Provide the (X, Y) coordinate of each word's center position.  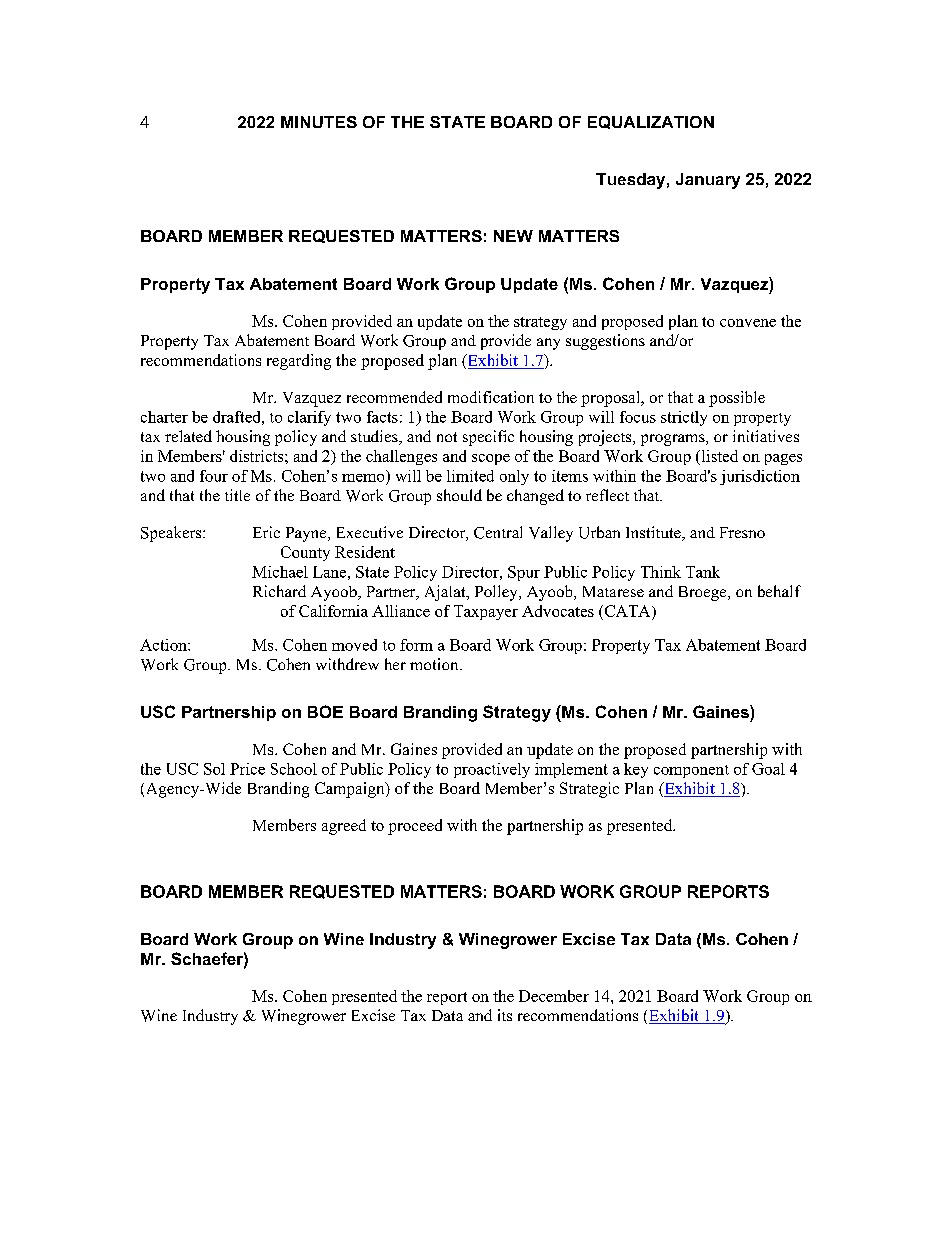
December (554, 996)
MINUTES (319, 122)
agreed (344, 827)
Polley (497, 593)
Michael (280, 572)
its (505, 1015)
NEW (513, 236)
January (708, 181)
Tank (703, 572)
